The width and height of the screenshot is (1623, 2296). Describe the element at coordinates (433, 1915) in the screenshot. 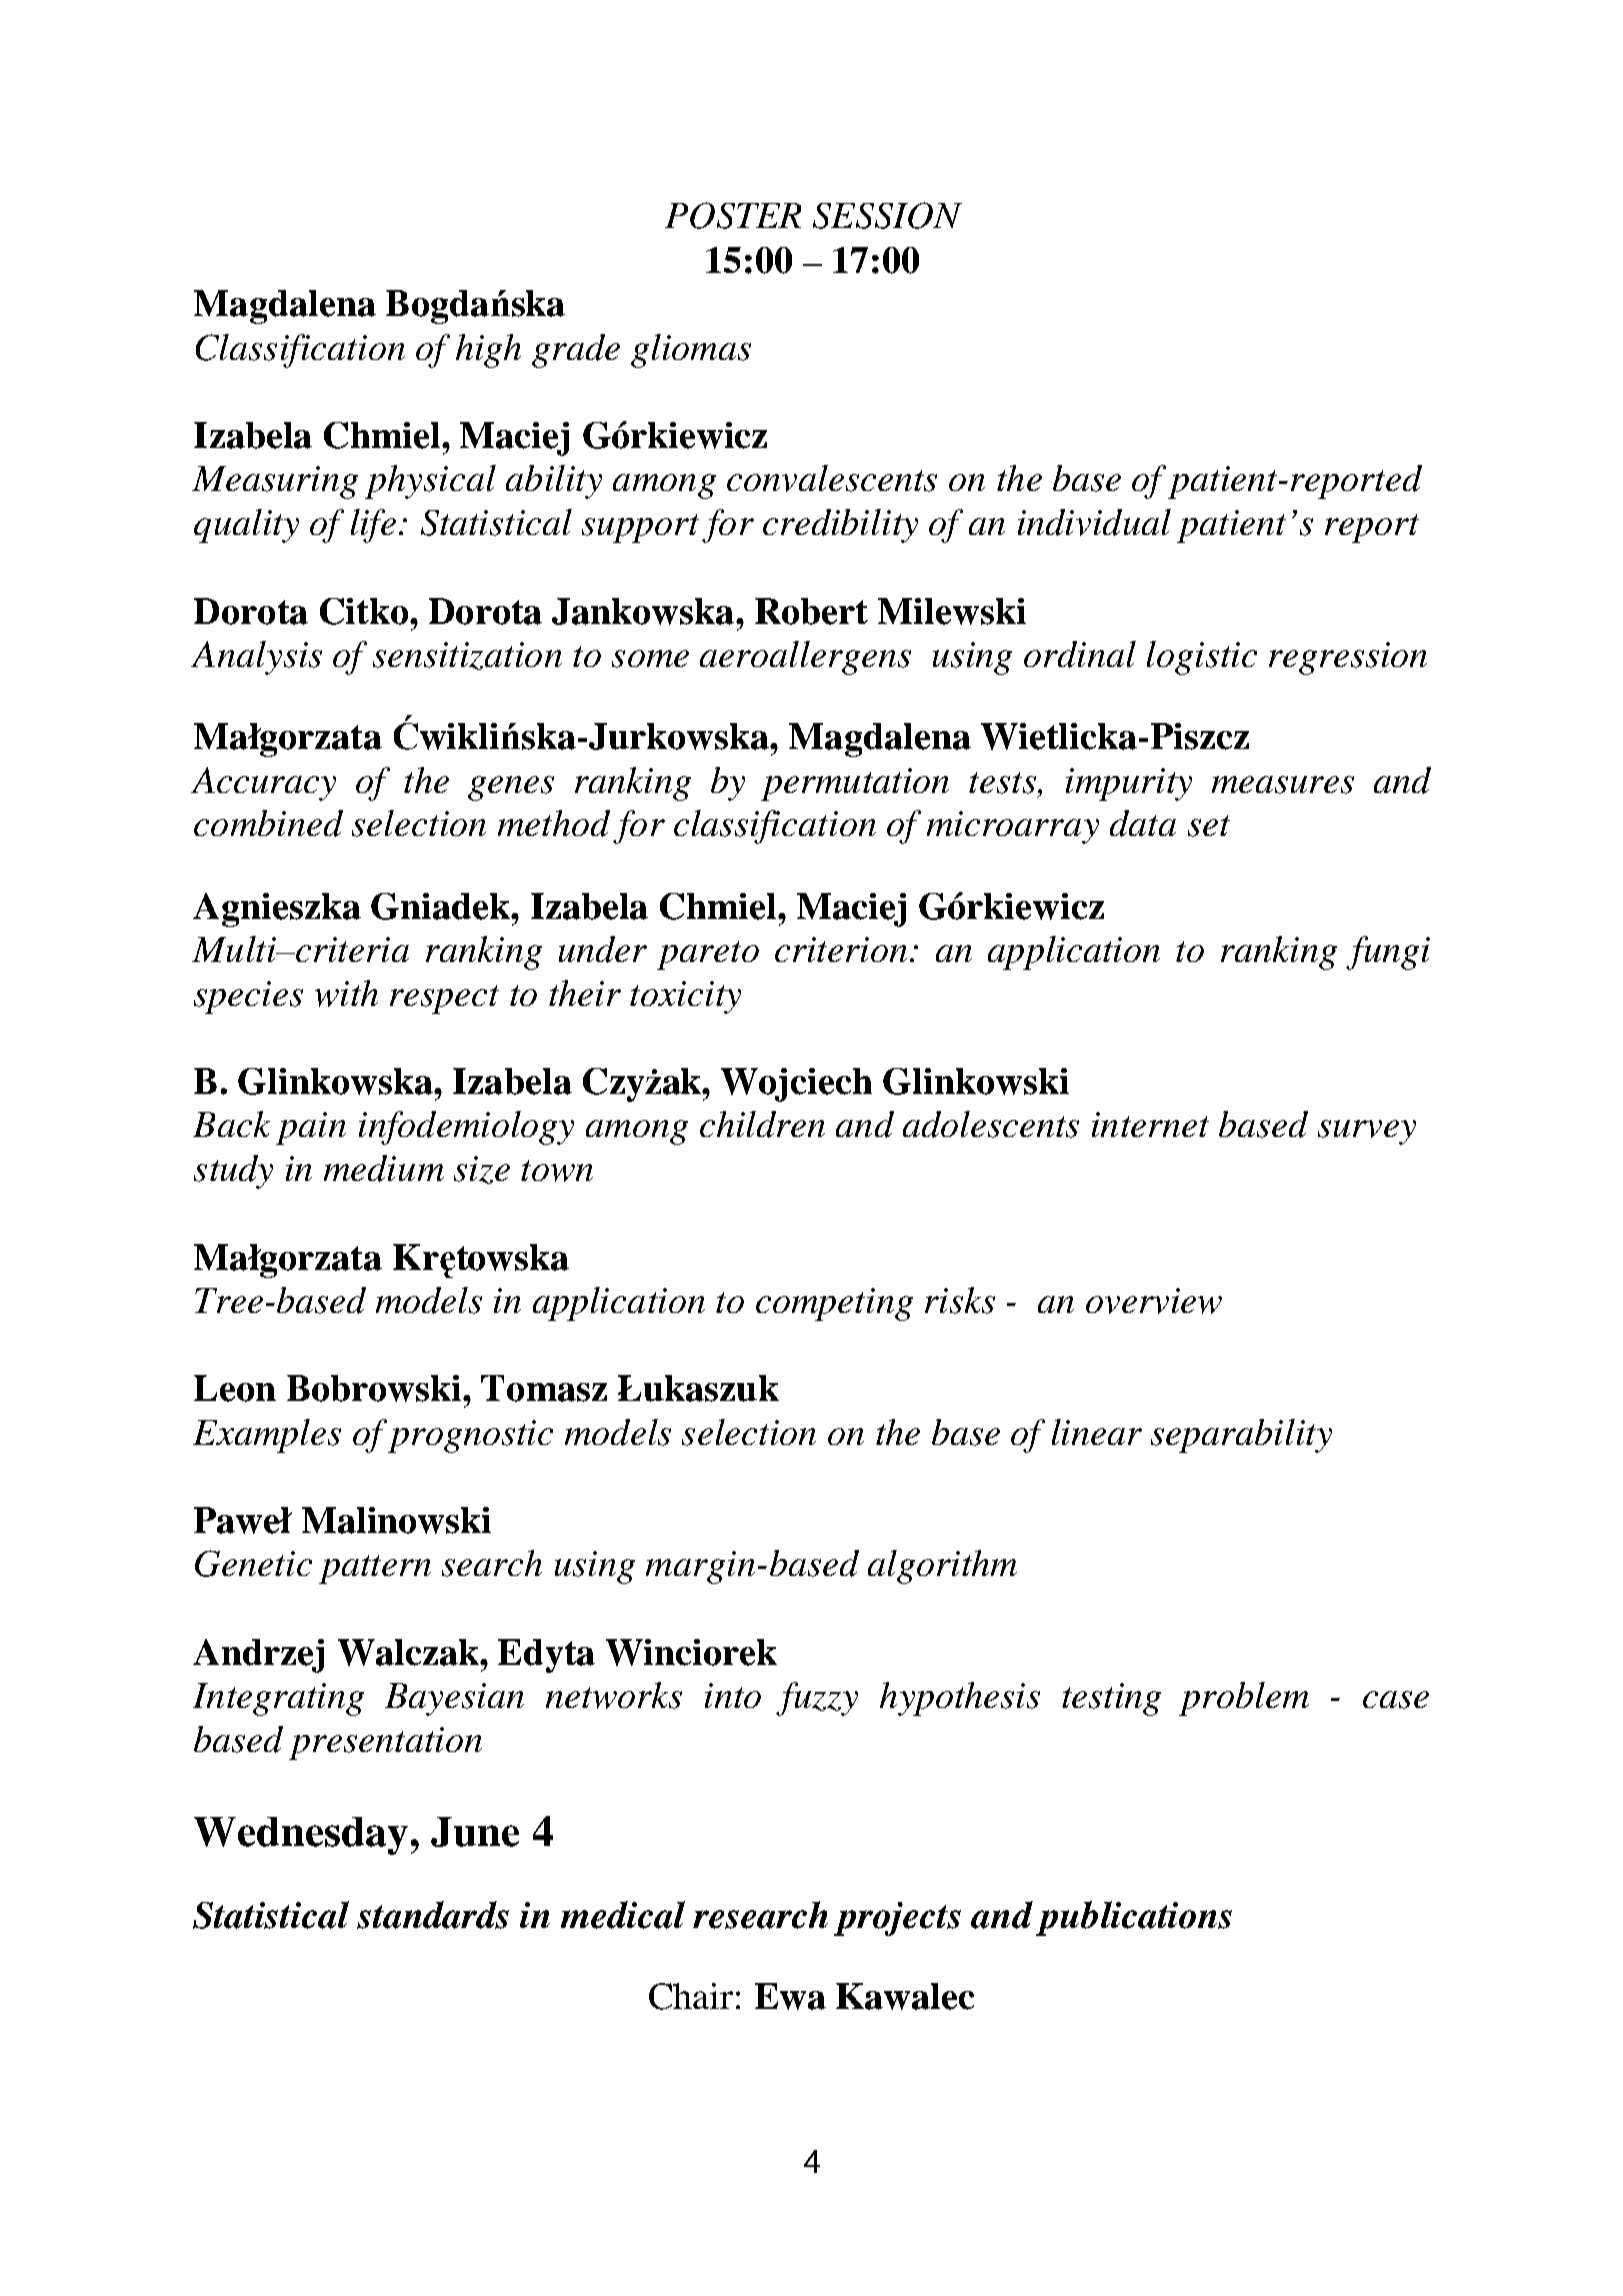

I see `standards` at that location.
